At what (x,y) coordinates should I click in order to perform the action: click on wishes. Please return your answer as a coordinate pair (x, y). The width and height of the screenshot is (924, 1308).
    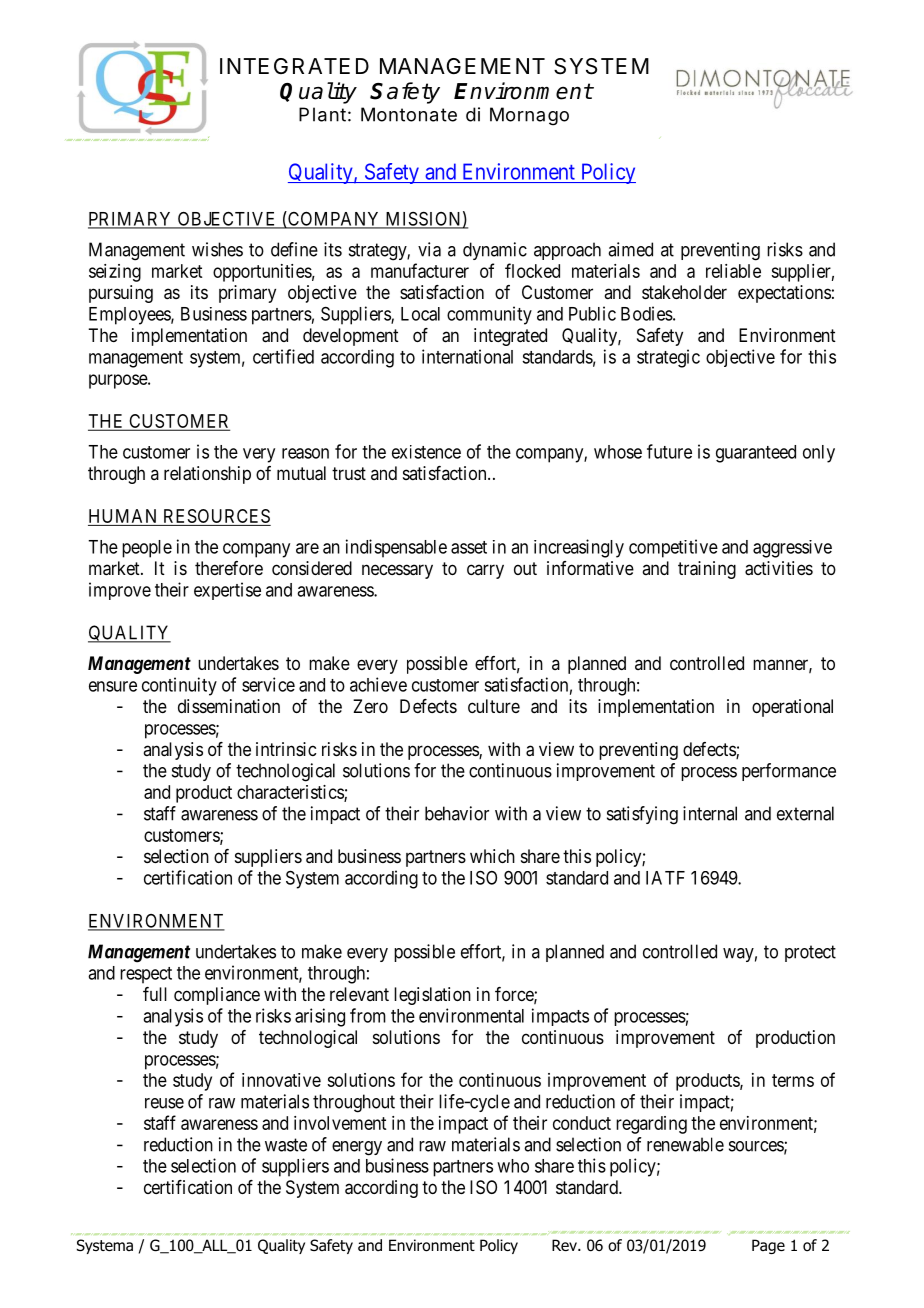
    Looking at the image, I should click on (217, 249).
